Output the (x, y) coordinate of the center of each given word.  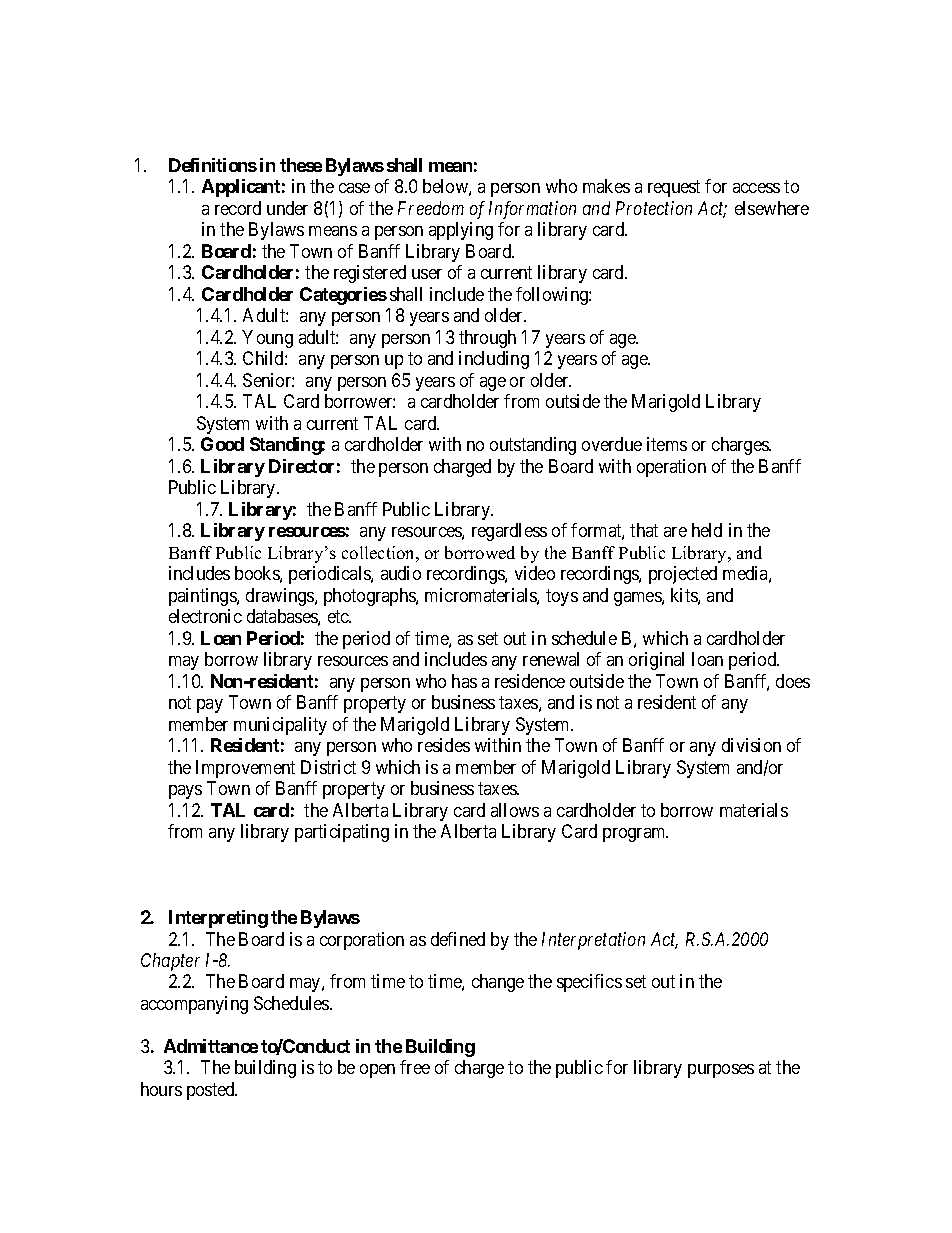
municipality (280, 726)
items (667, 444)
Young (267, 339)
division (751, 745)
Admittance (211, 1046)
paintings (203, 597)
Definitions (213, 165)
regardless (509, 532)
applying (461, 231)
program (635, 835)
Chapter (170, 962)
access (756, 188)
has (464, 681)
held (707, 530)
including (494, 360)
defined (458, 939)
